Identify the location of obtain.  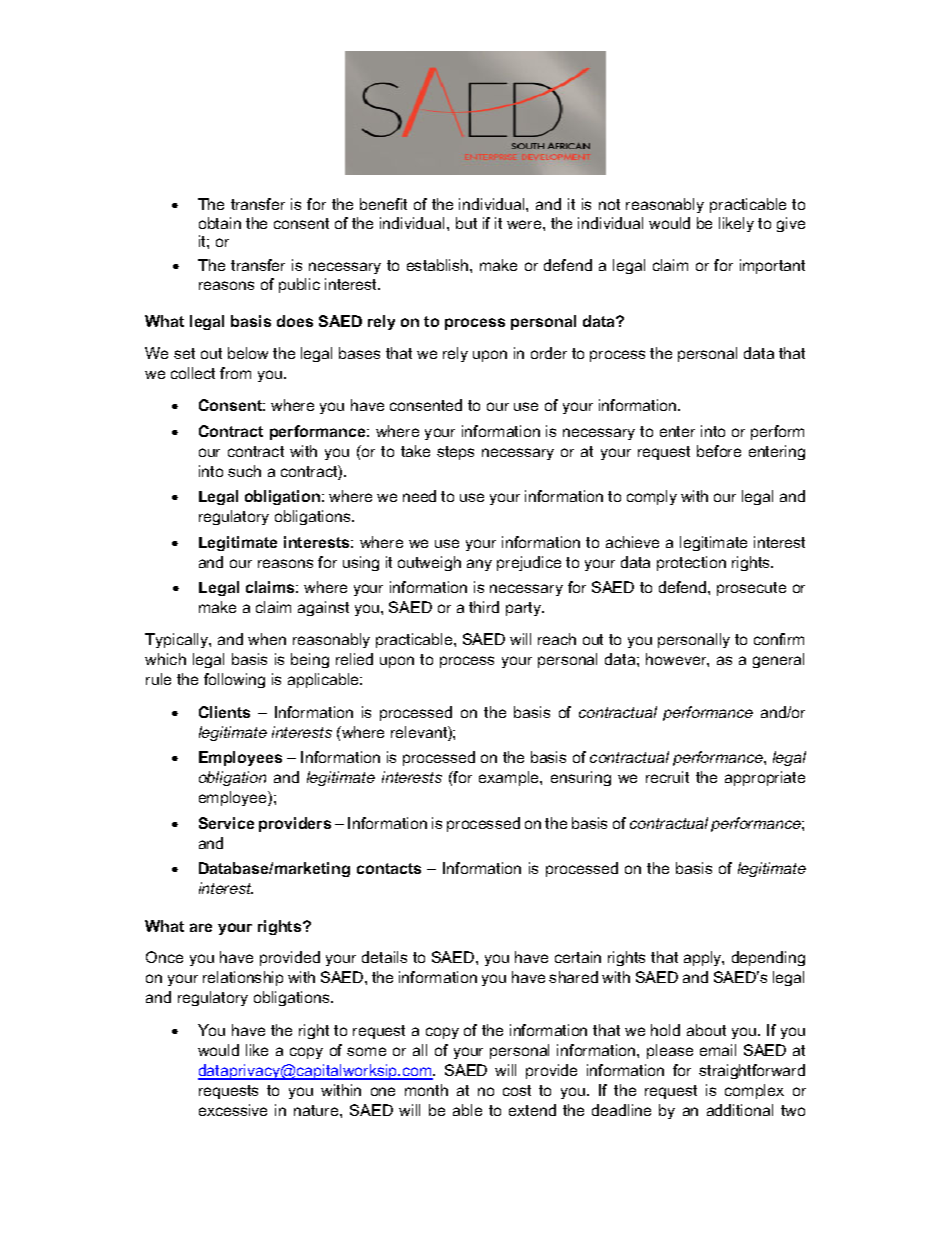
(220, 223).
